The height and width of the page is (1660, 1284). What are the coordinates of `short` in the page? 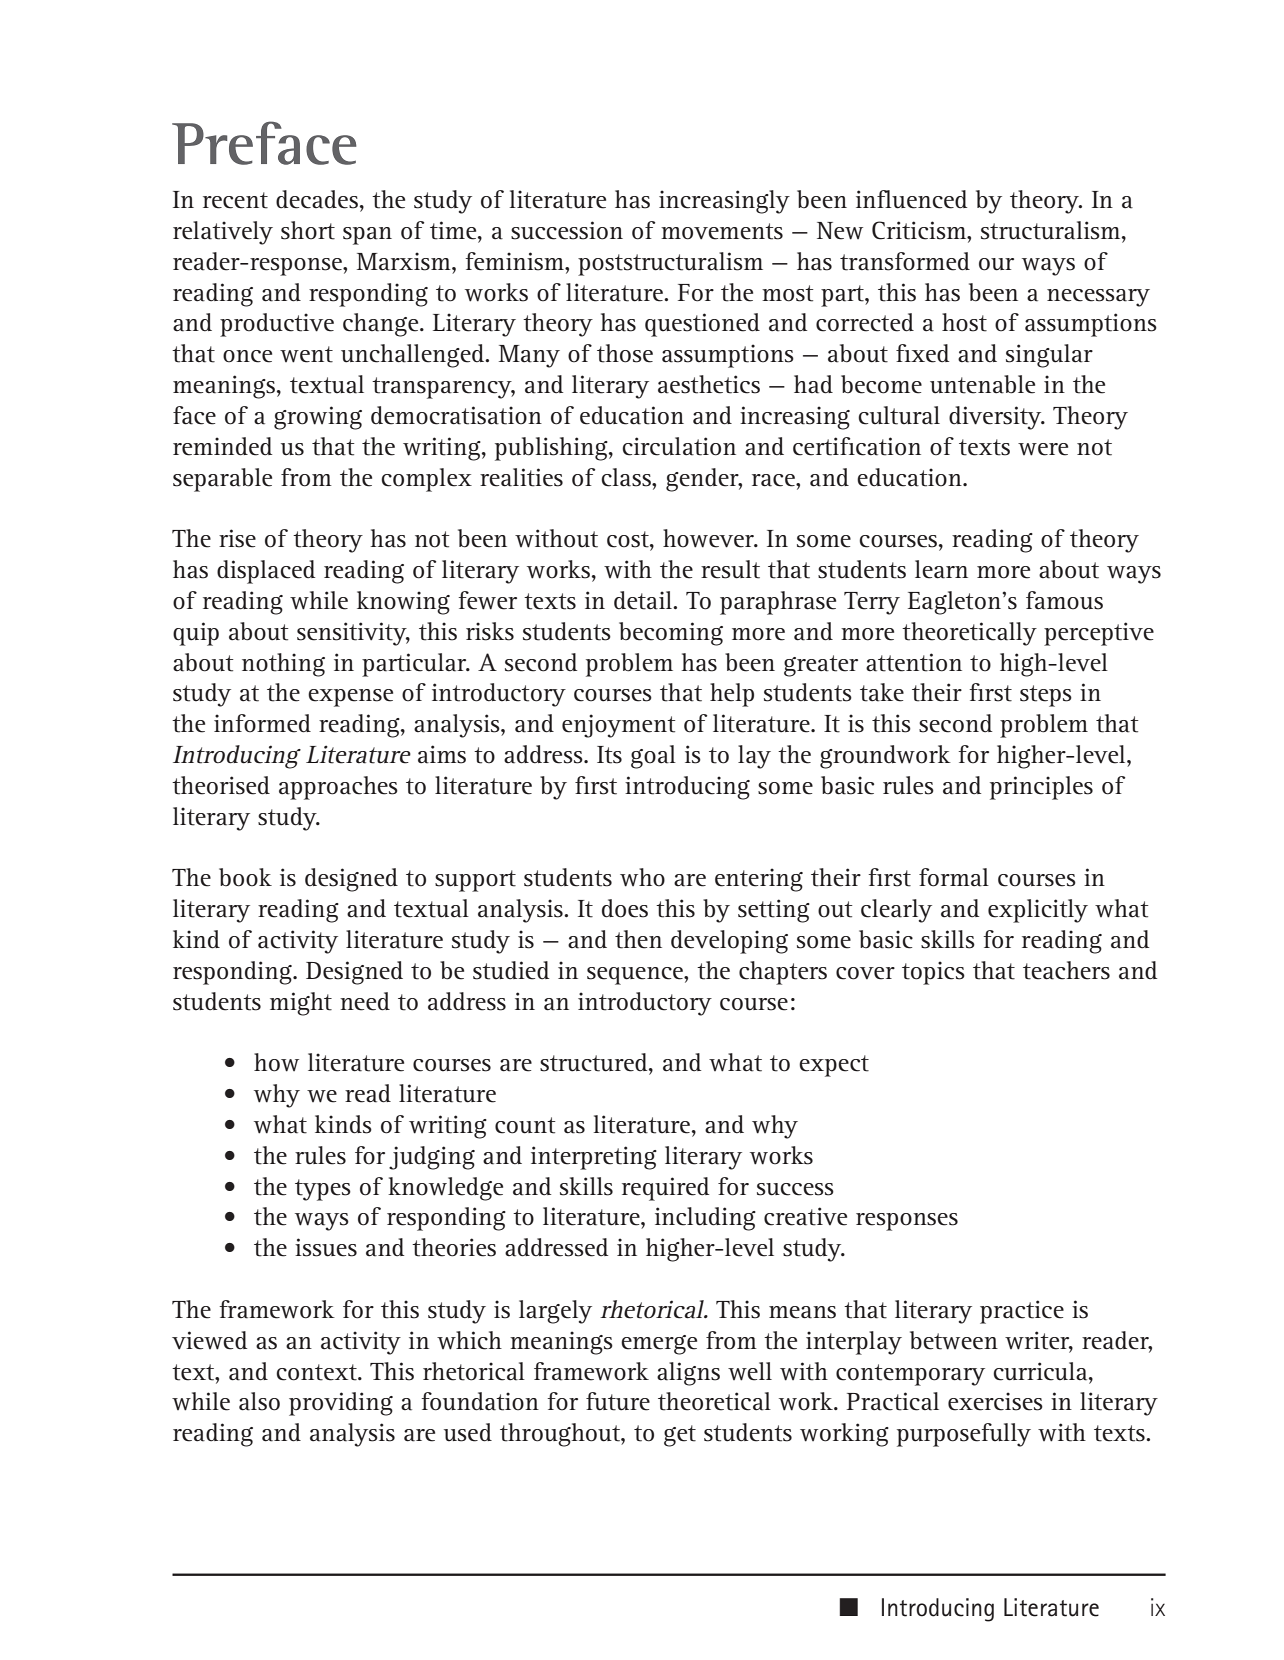 It's located at (308, 230).
